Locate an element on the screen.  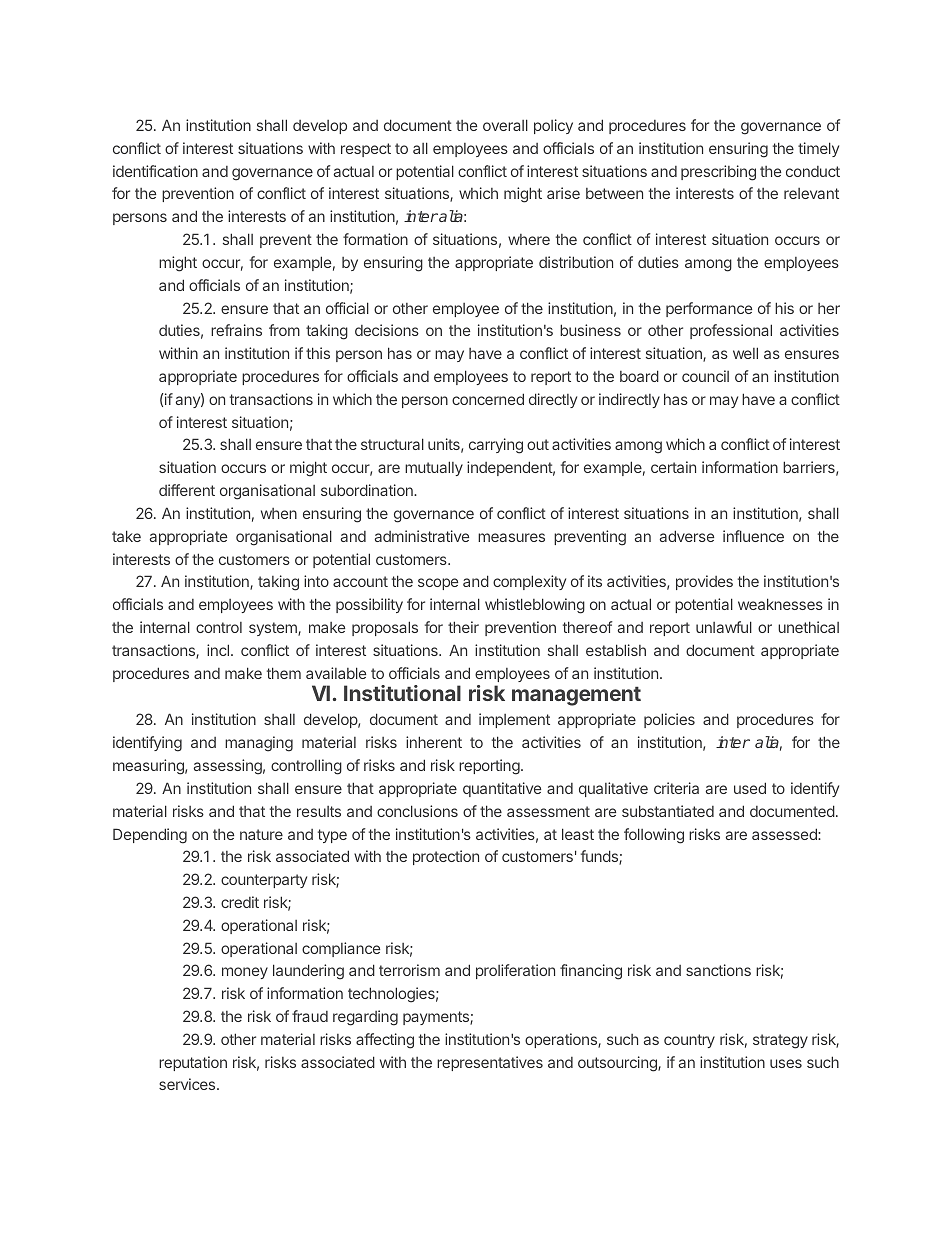
credit is located at coordinates (240, 902).
